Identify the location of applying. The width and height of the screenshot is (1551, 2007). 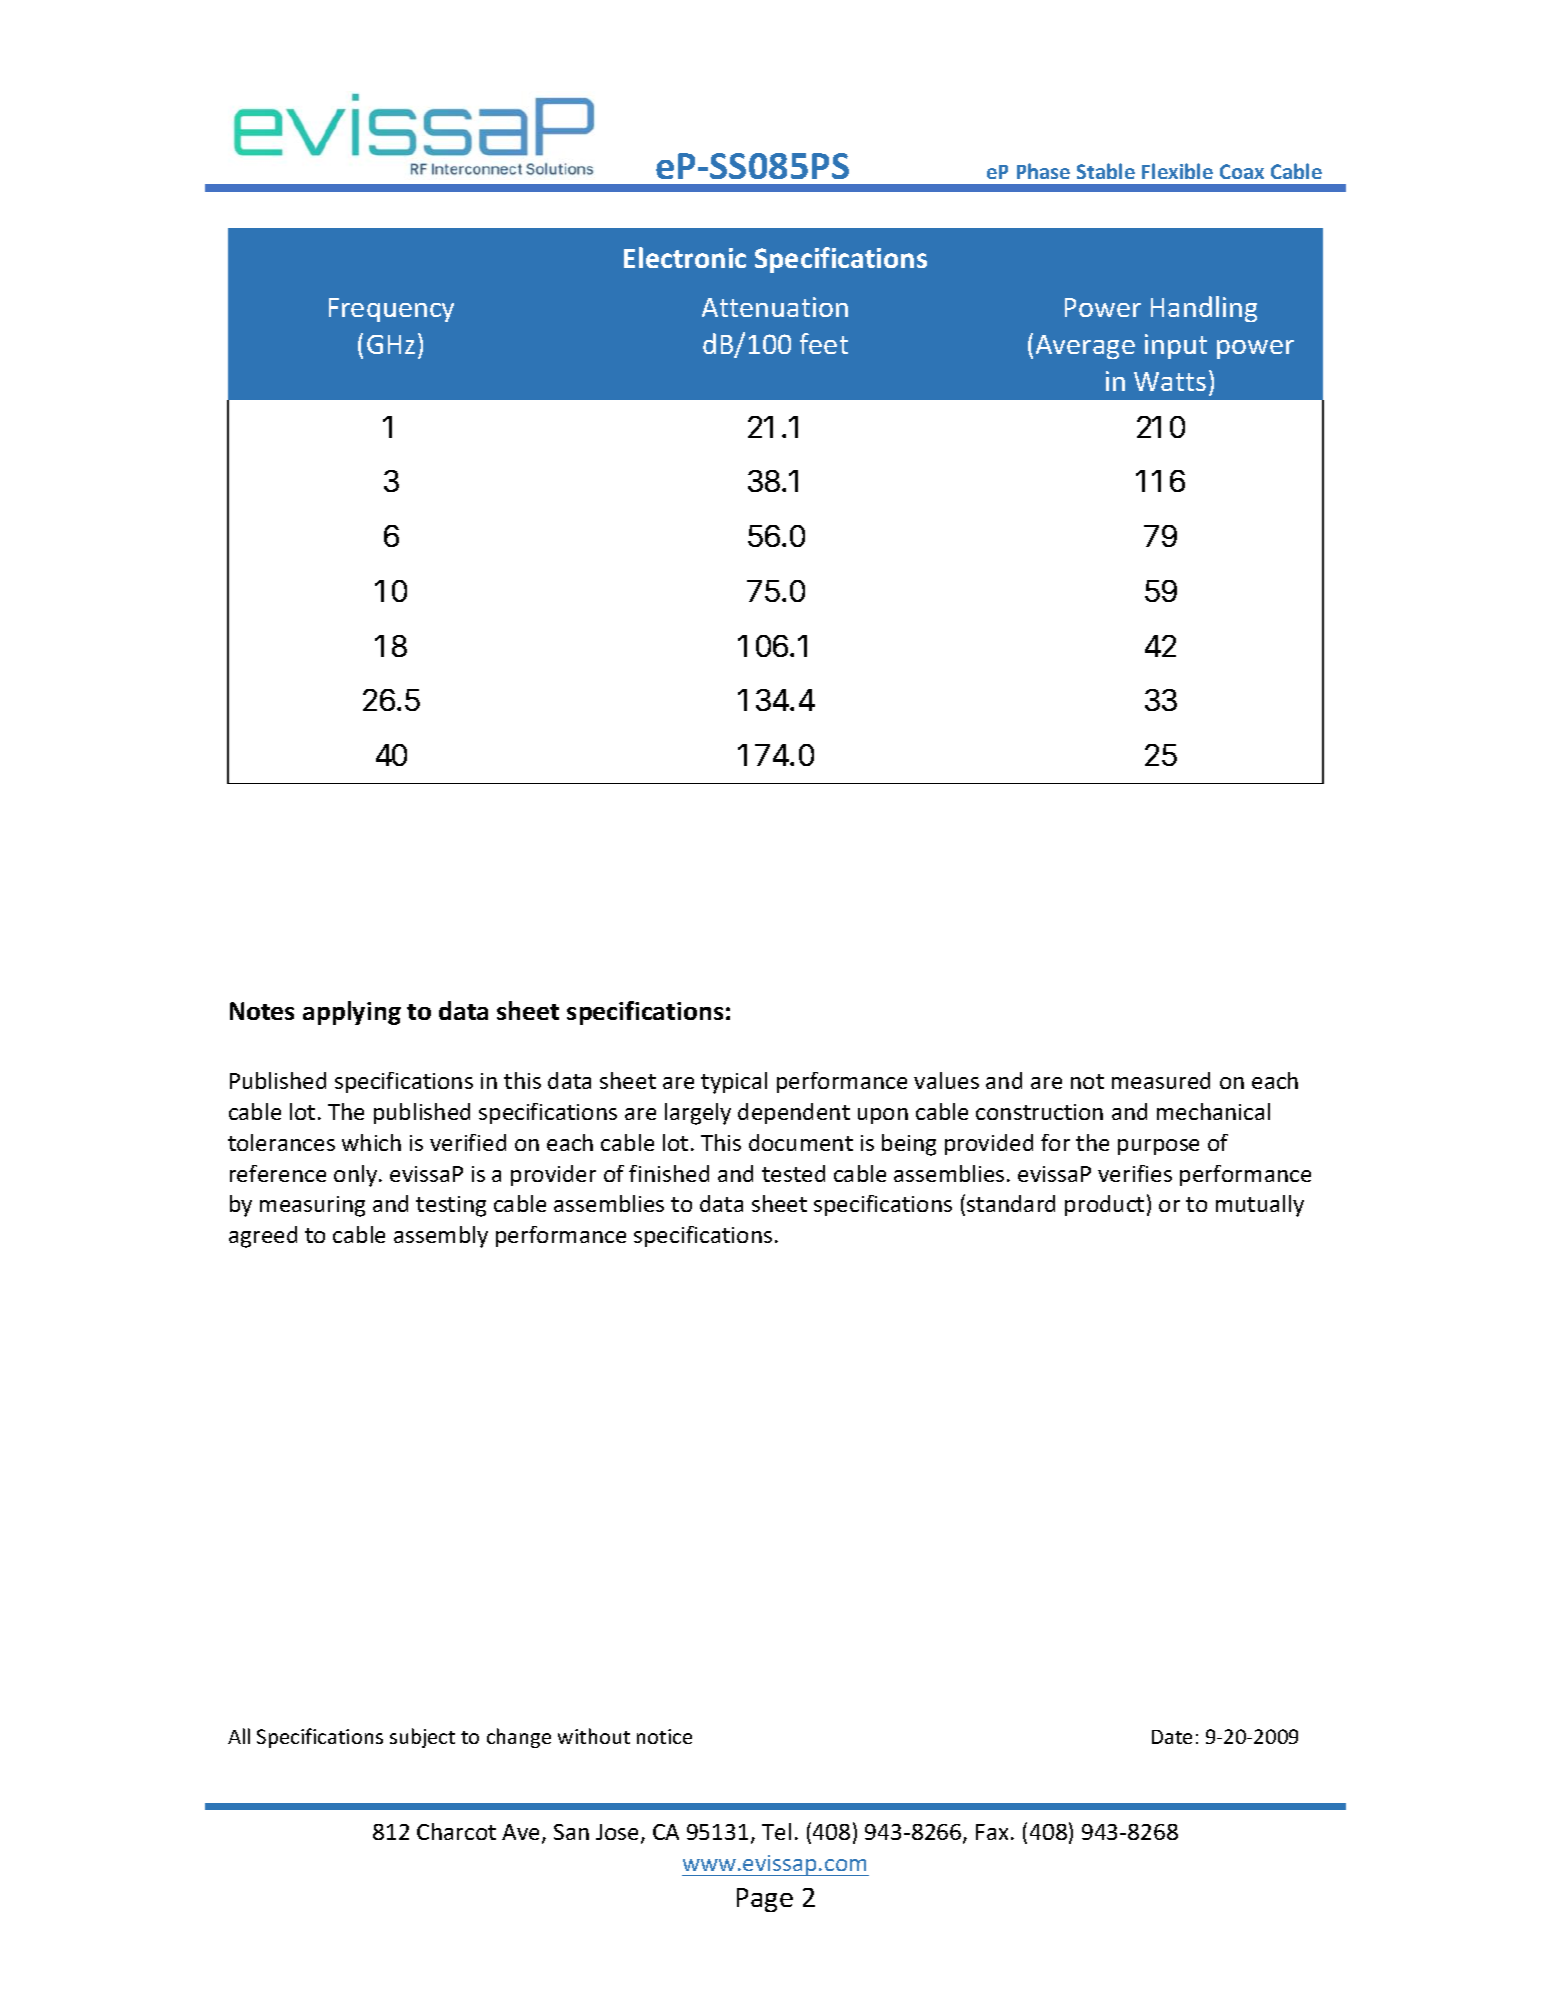
(352, 1013).
